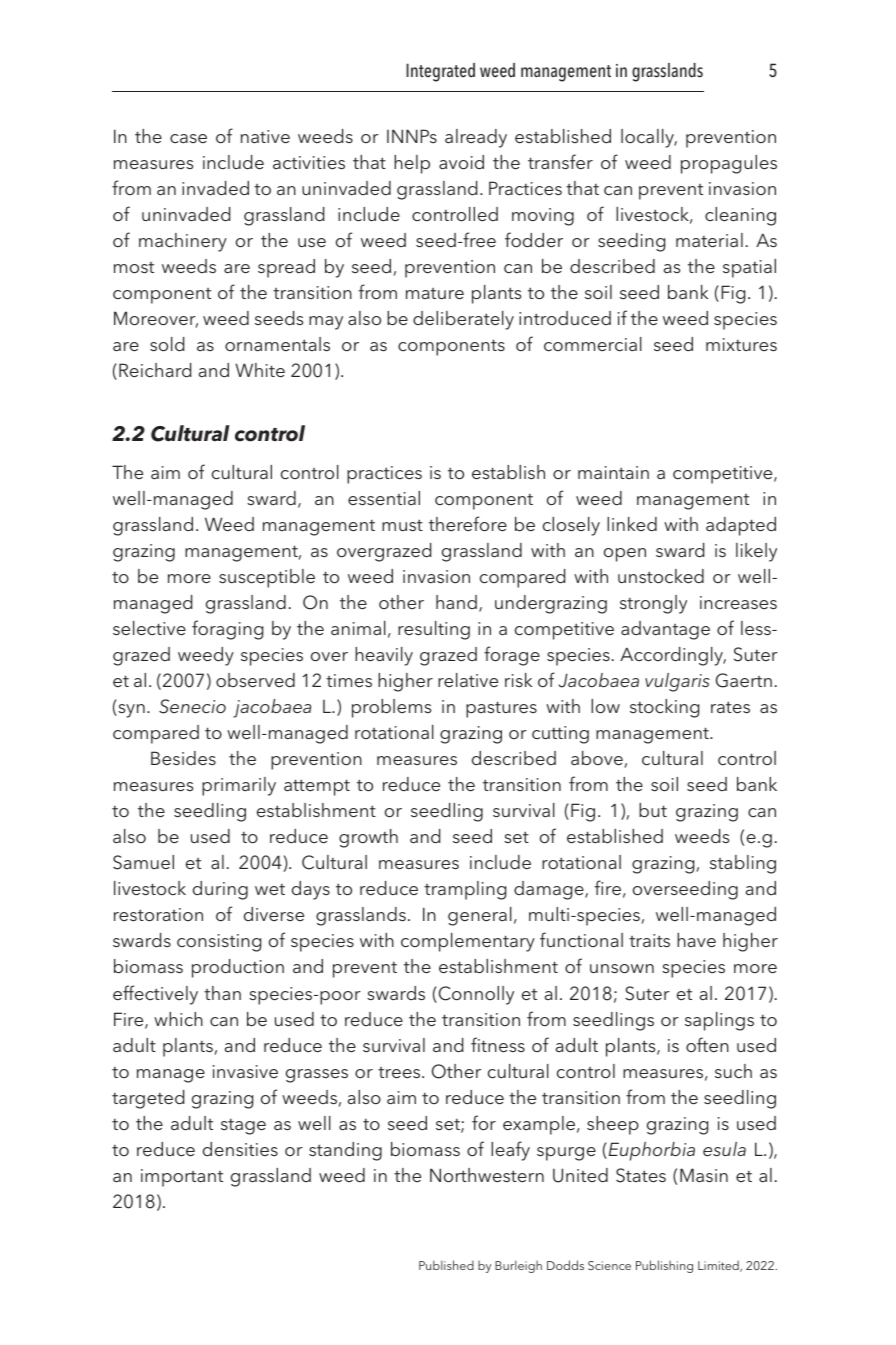 This screenshot has height=1345, width=896. Describe the element at coordinates (741, 344) in the screenshot. I see `mixtures` at that location.
